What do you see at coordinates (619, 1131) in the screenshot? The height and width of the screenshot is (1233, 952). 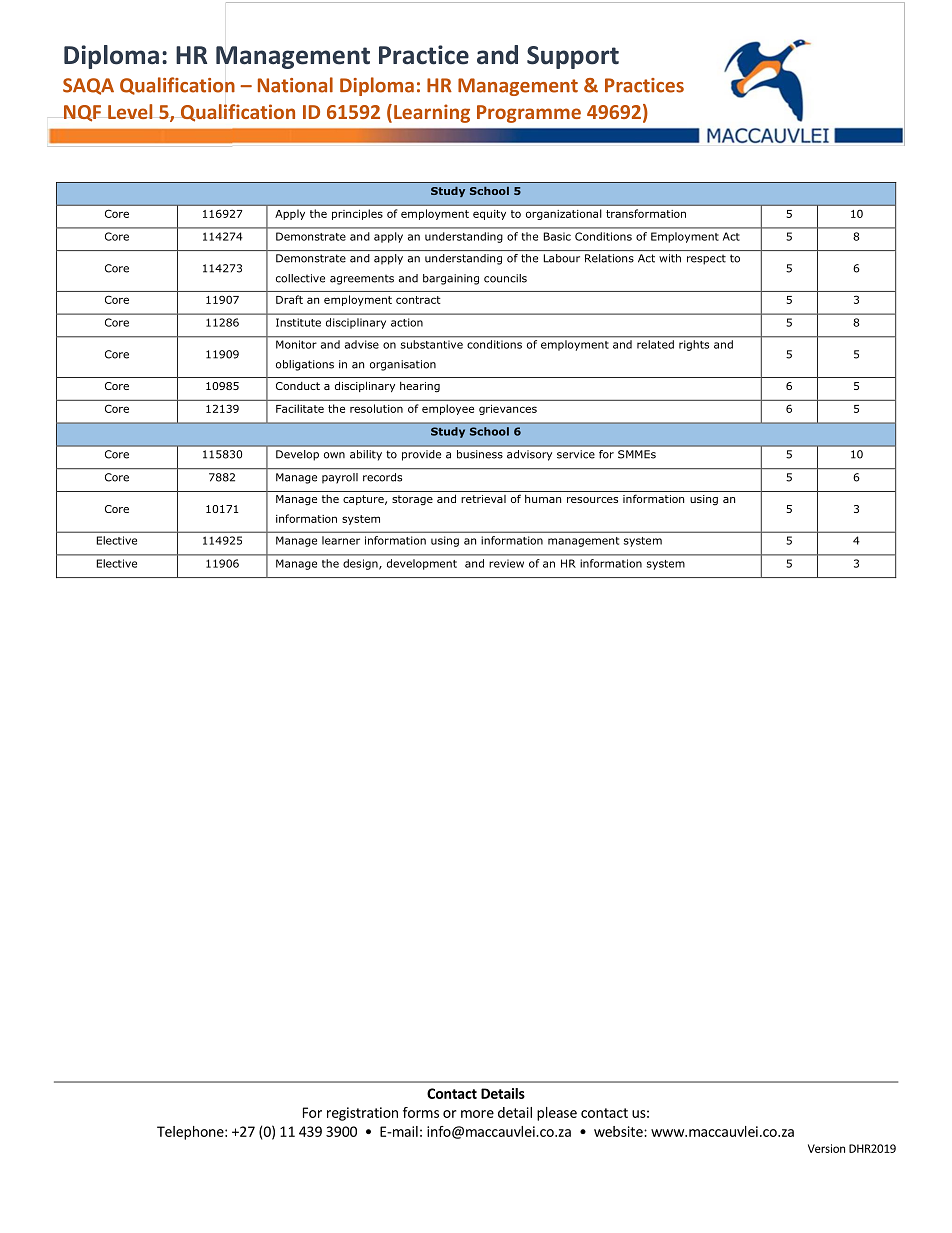 I see `website` at bounding box center [619, 1131].
